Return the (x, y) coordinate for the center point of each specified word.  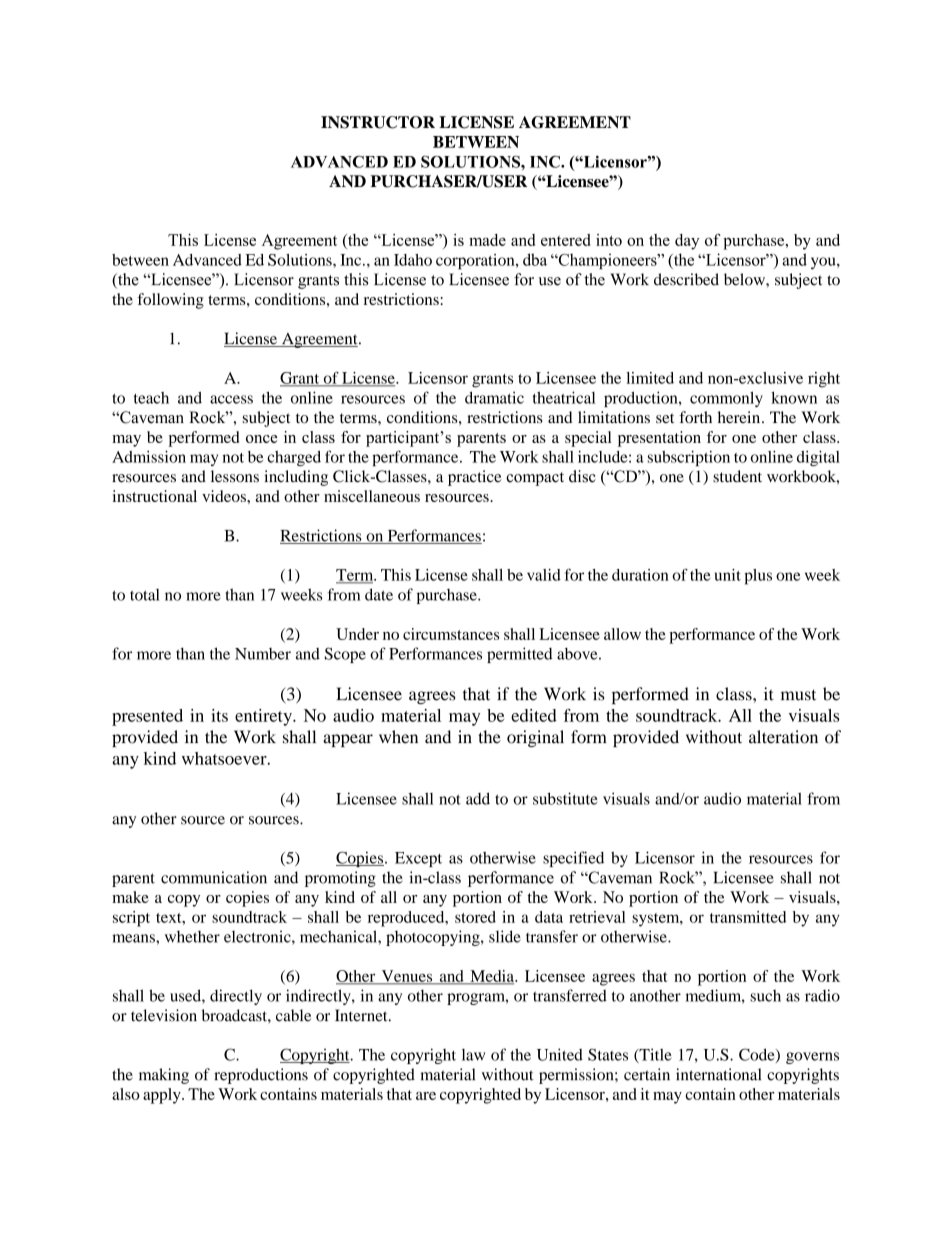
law (473, 1055)
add (478, 798)
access (231, 399)
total (145, 595)
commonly (726, 399)
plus (758, 577)
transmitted (748, 917)
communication (214, 877)
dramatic (494, 397)
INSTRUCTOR (378, 122)
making (164, 1076)
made (487, 240)
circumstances (451, 634)
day (687, 242)
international (718, 1074)
